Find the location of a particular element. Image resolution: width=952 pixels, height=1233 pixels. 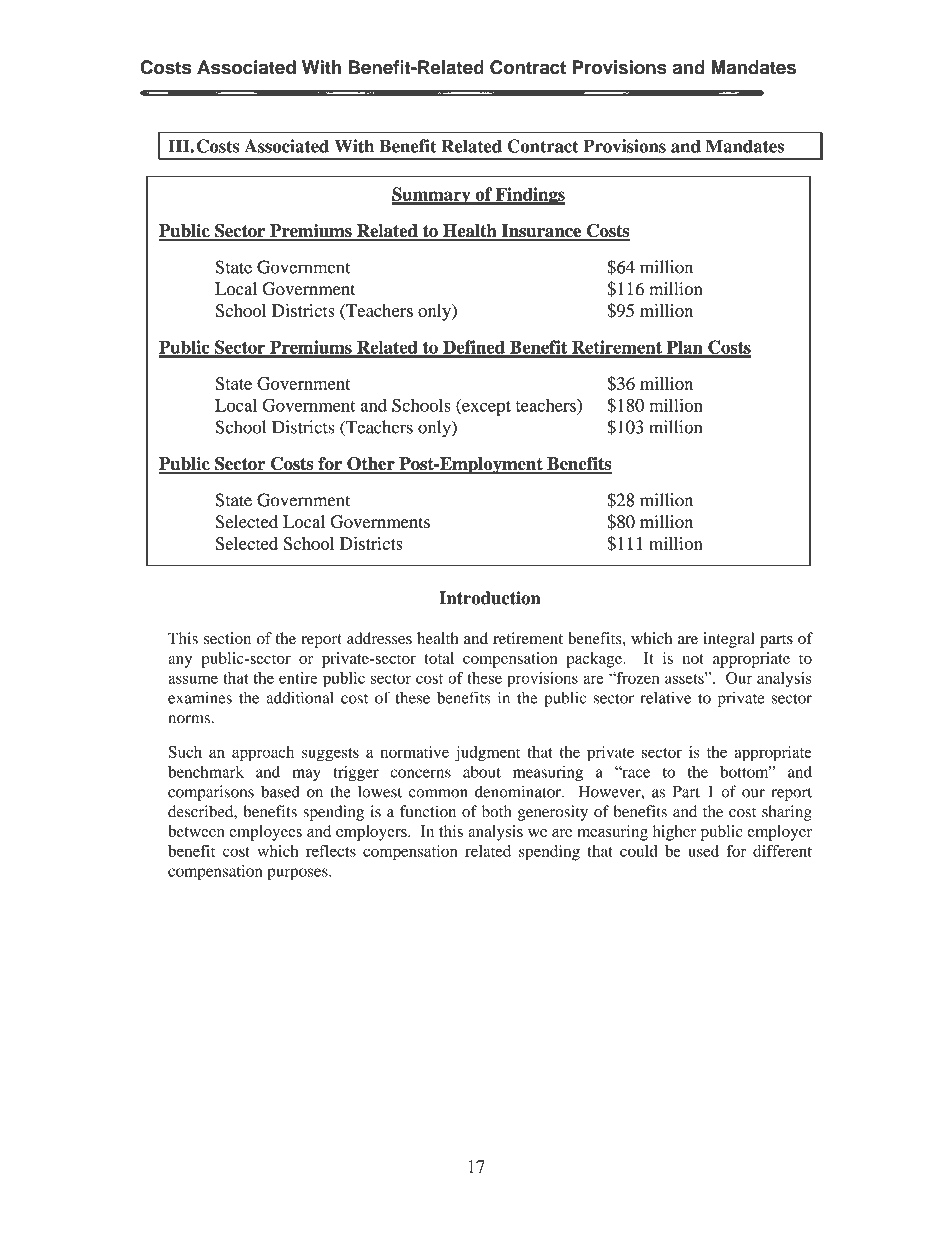

section is located at coordinates (227, 638).
